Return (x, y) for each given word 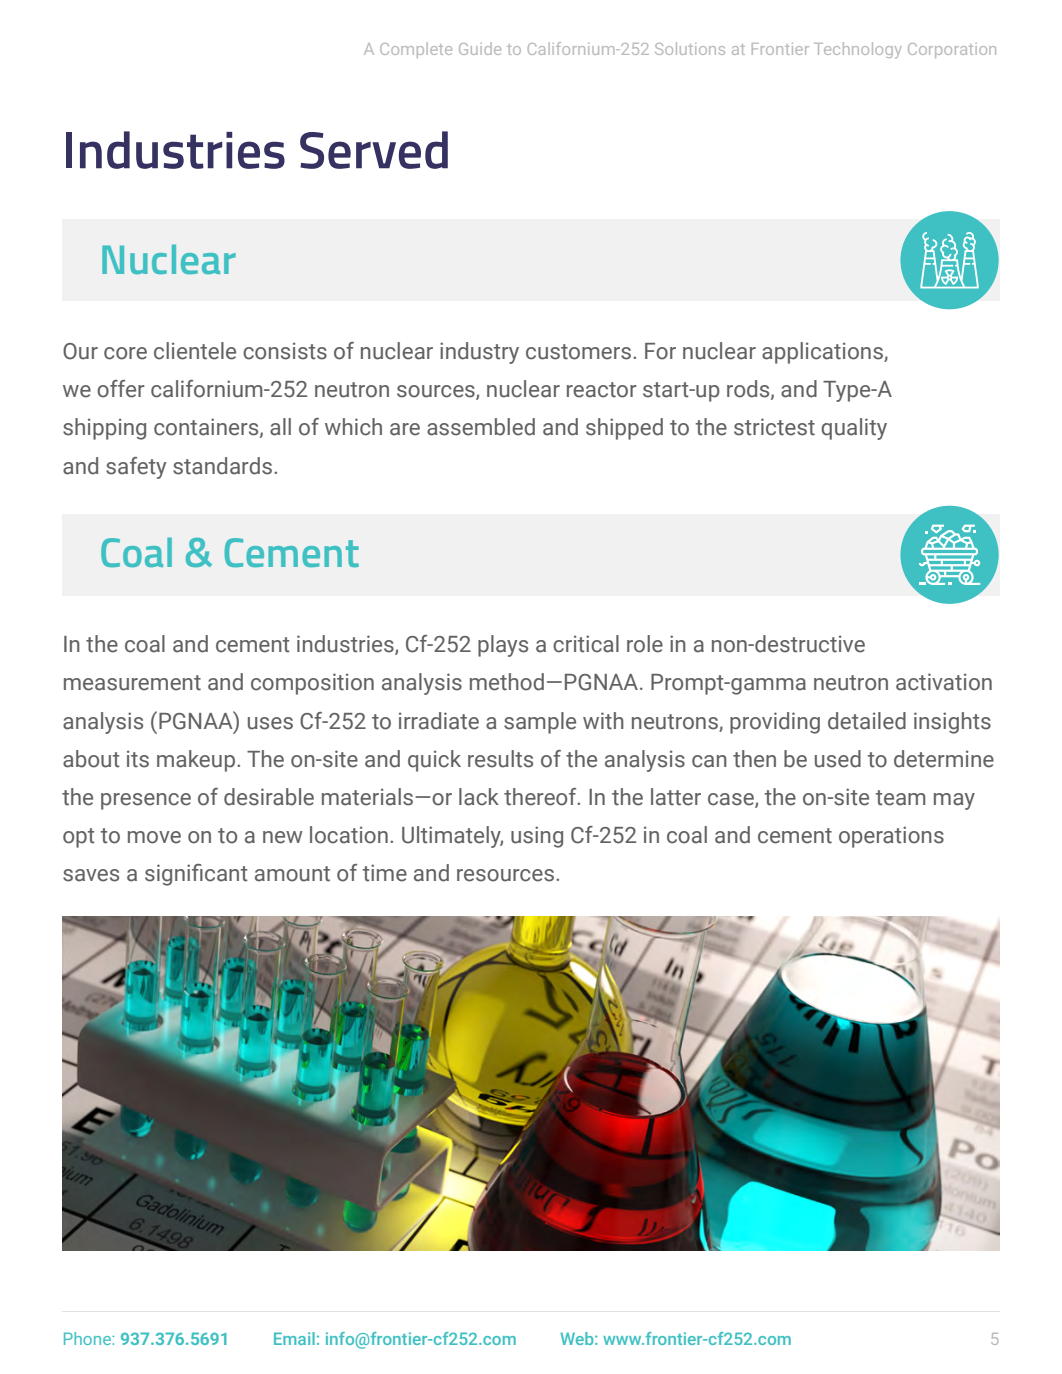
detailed (867, 721)
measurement (132, 683)
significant (196, 875)
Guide (480, 48)
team (900, 798)
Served (374, 150)
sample (540, 723)
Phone (88, 1338)
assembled (481, 427)
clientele (195, 351)
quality (854, 429)
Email (294, 1338)
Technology (858, 50)
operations (891, 837)
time (384, 873)
